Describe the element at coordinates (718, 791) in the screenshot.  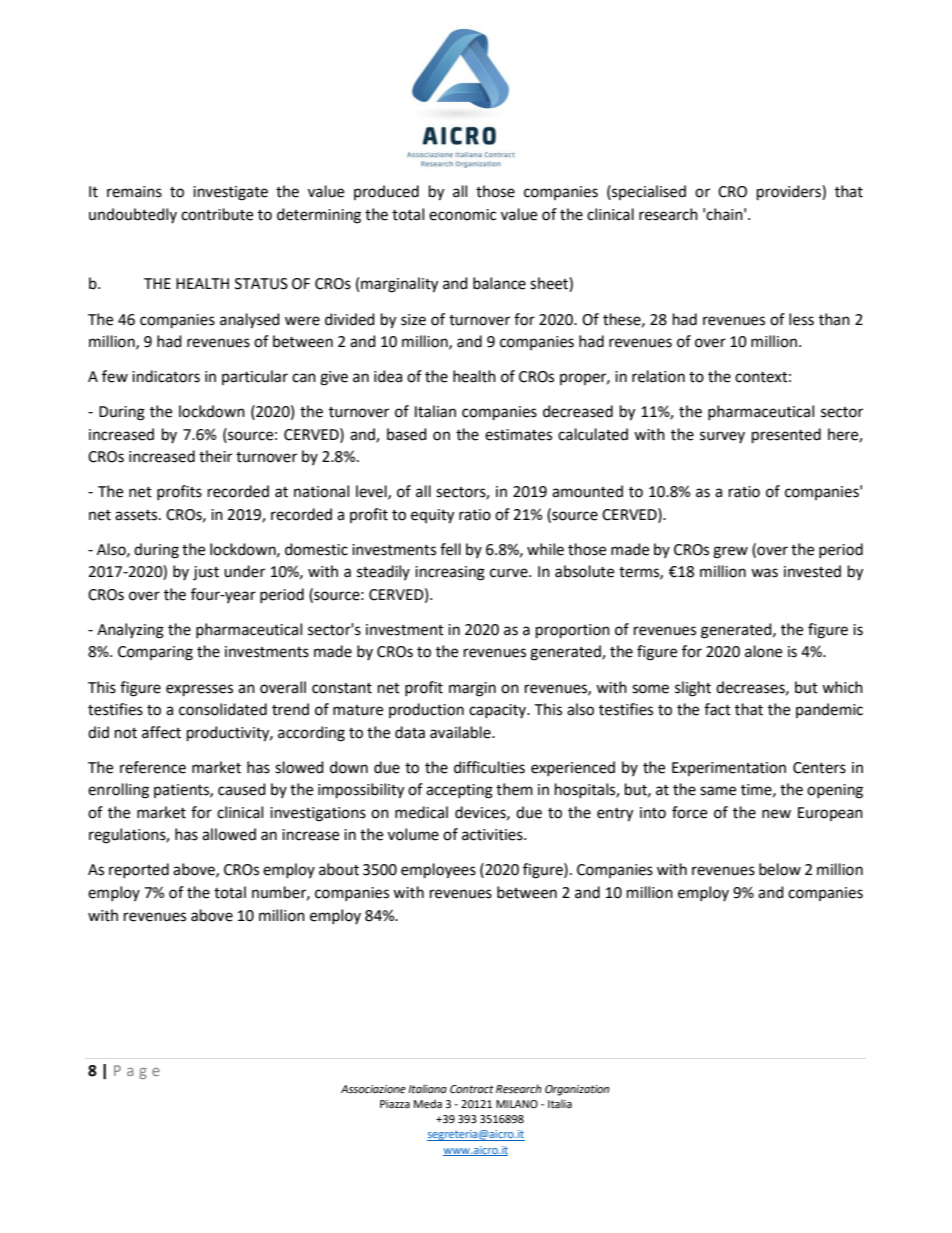
I see `same` at that location.
